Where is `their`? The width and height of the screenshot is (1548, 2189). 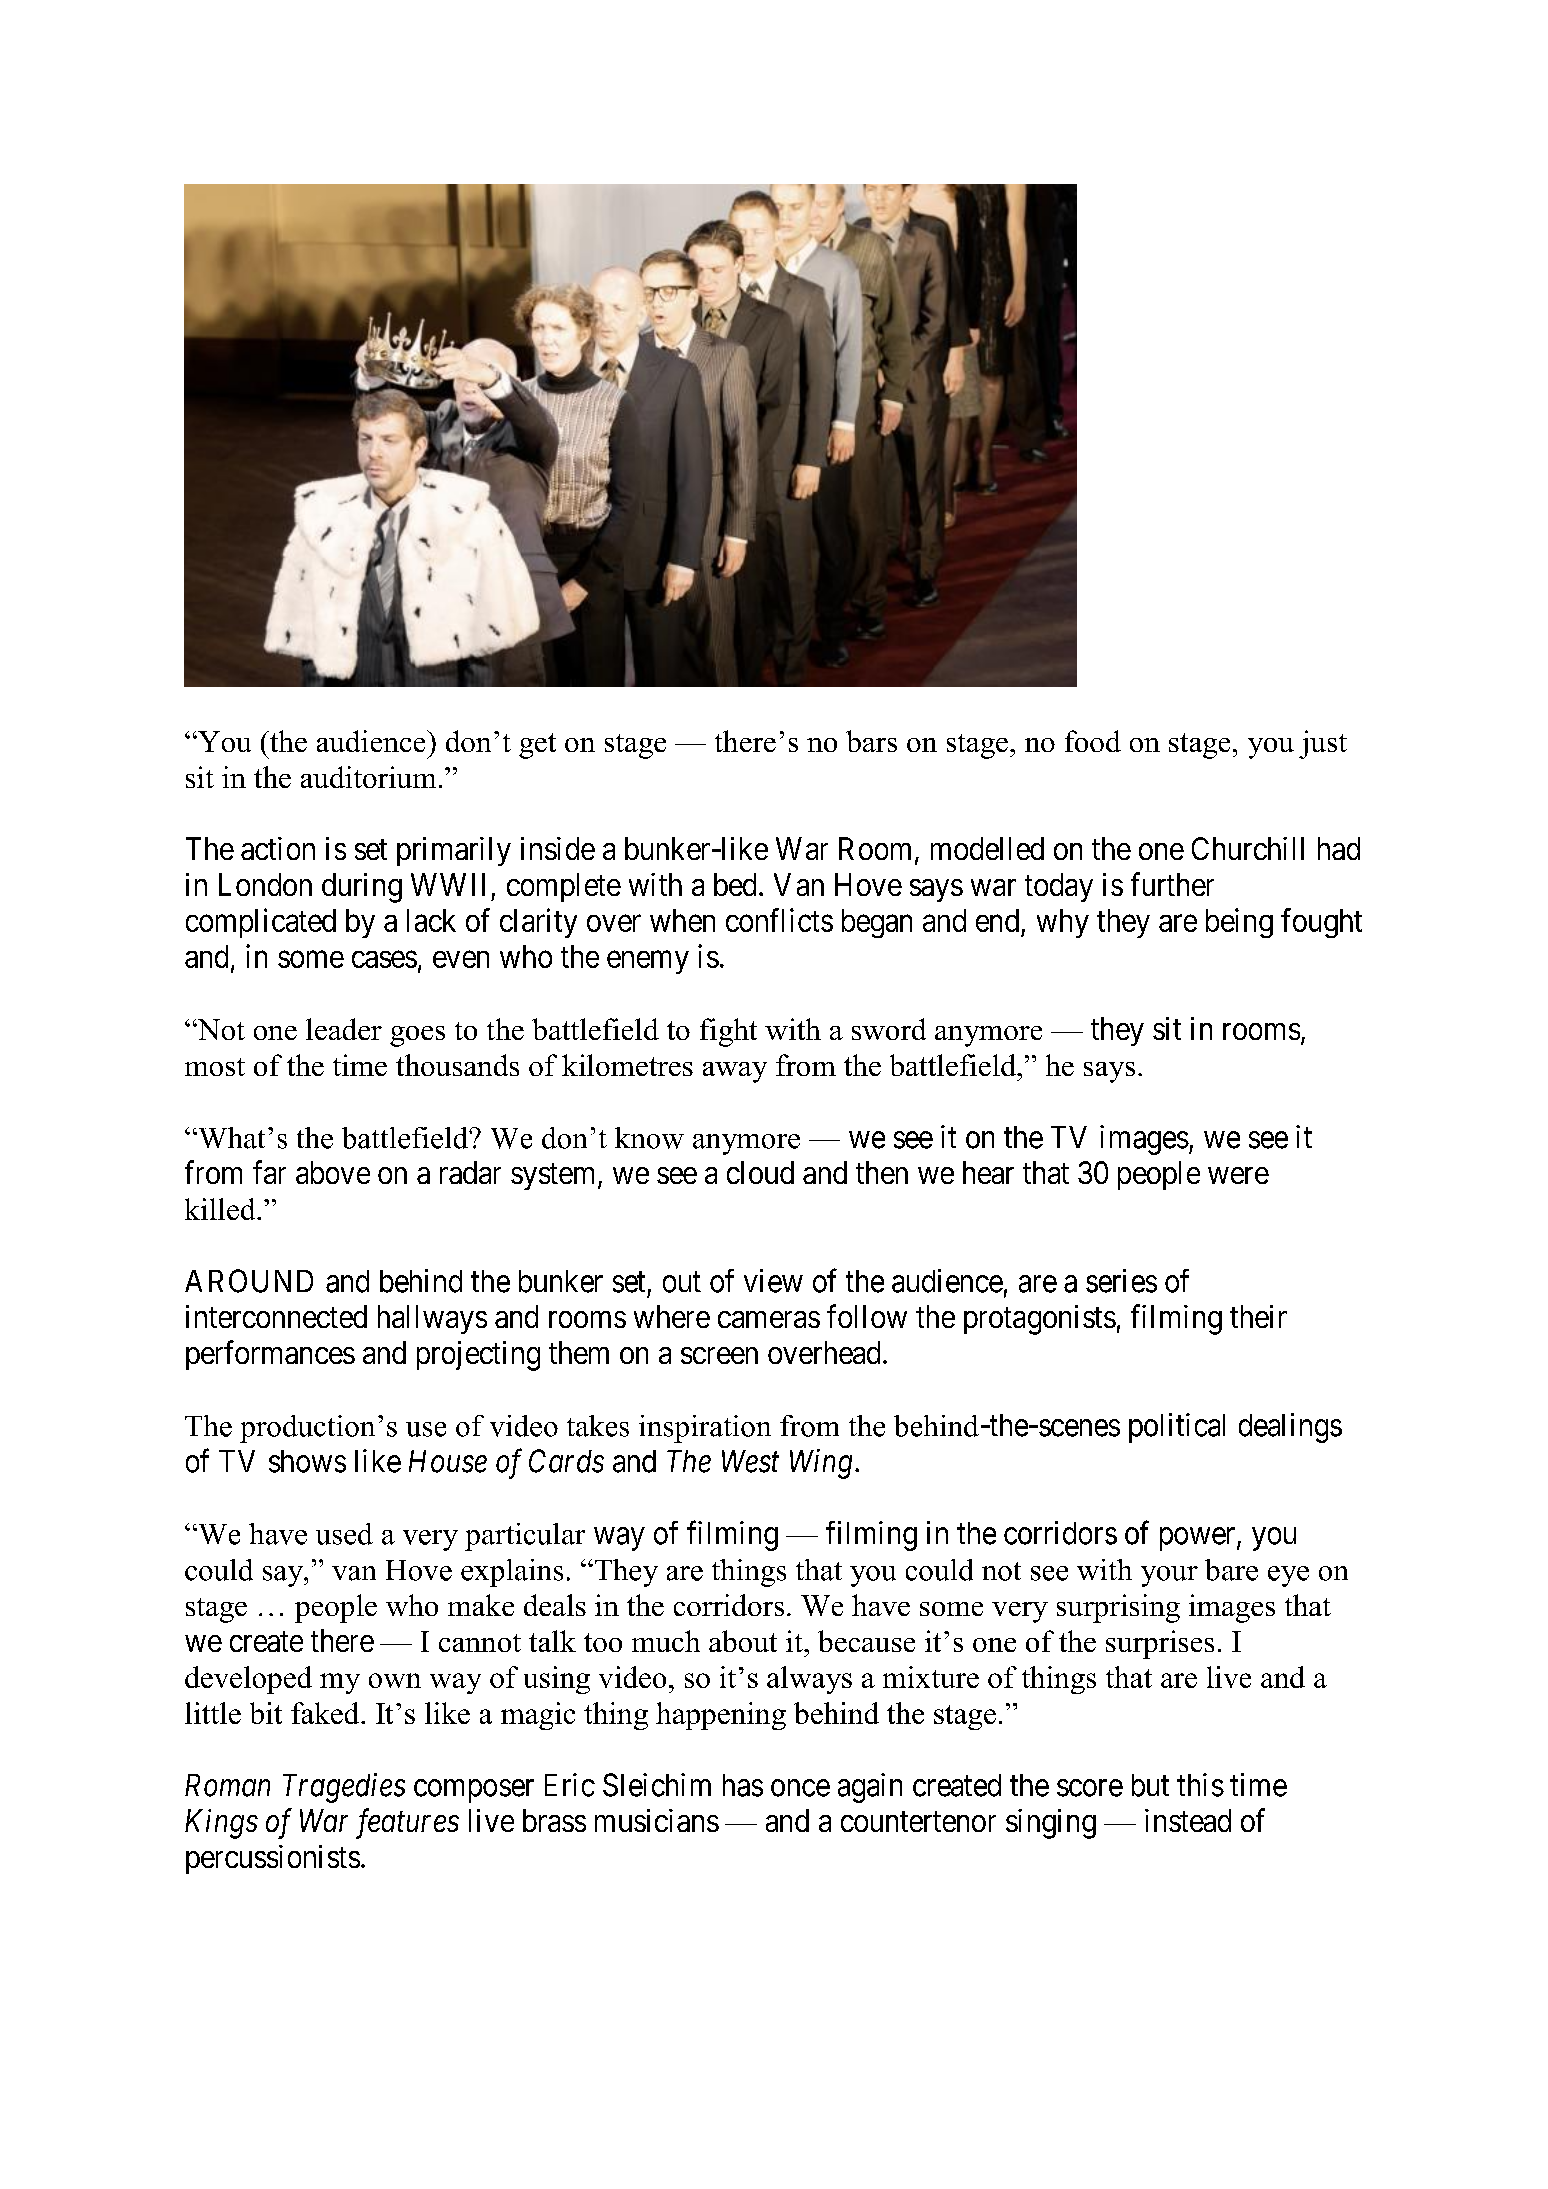
their is located at coordinates (1258, 1316).
